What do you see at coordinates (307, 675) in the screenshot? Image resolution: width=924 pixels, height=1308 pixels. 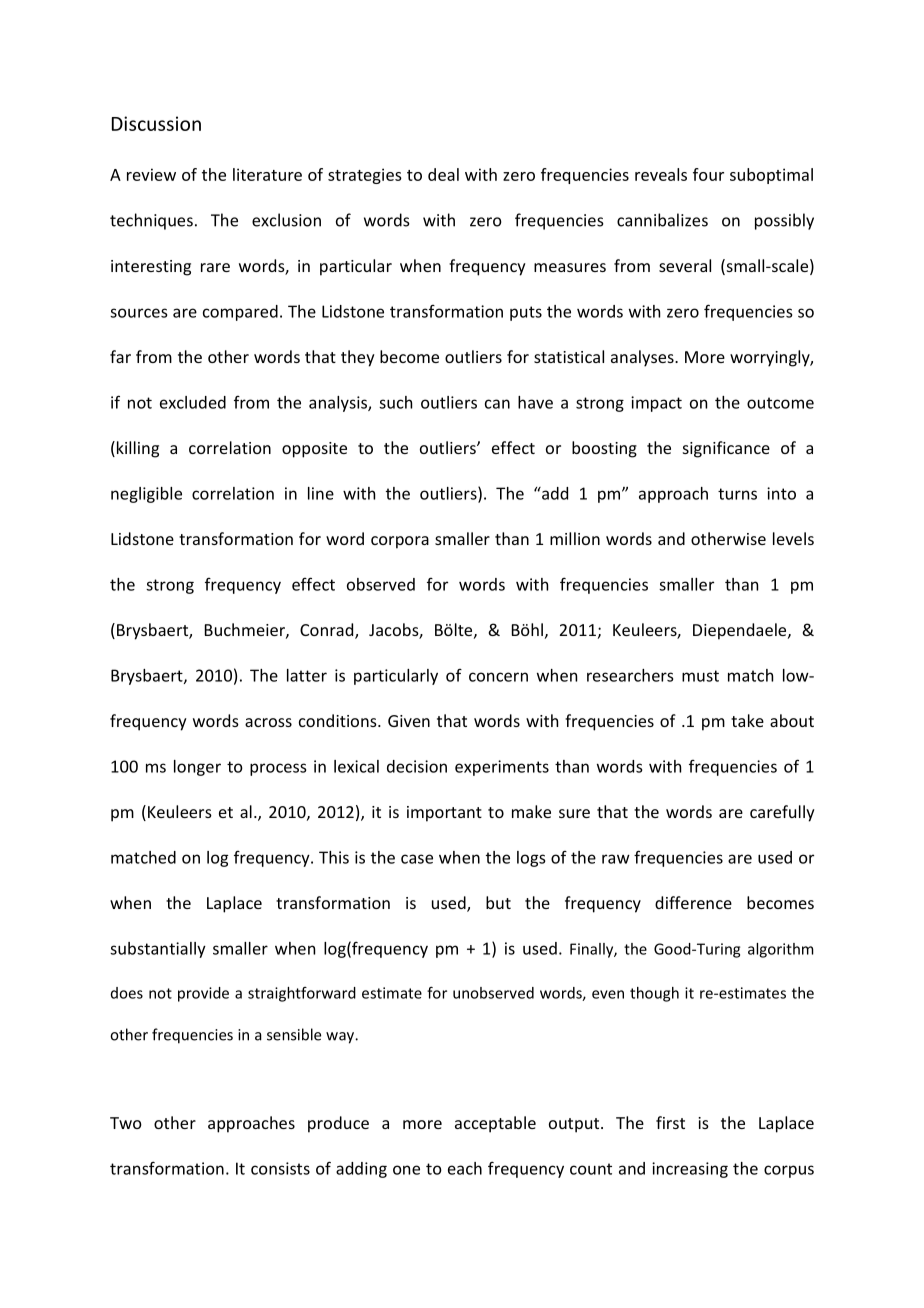 I see `latter` at bounding box center [307, 675].
